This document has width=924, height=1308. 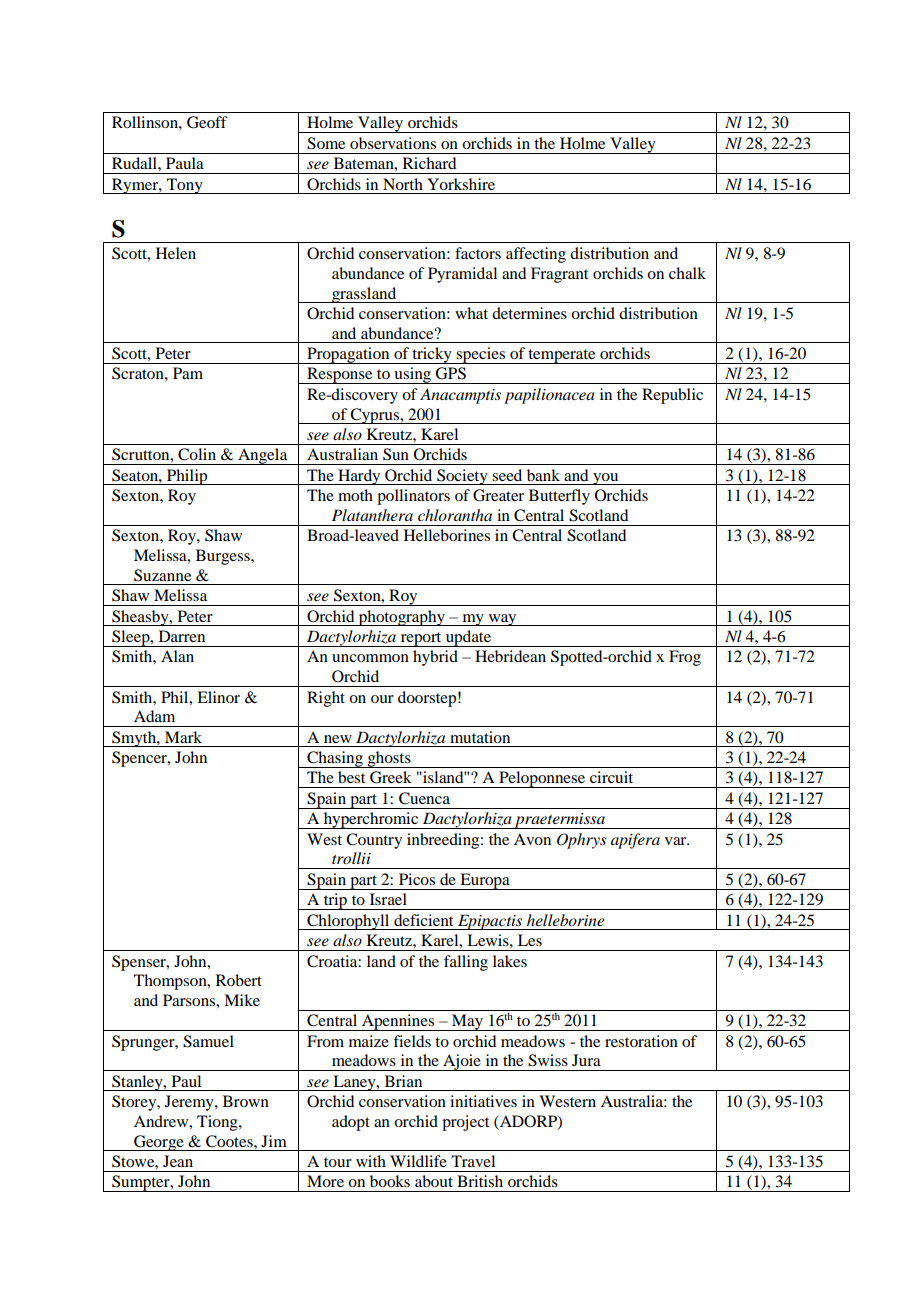 I want to click on Jean, so click(x=178, y=1161).
